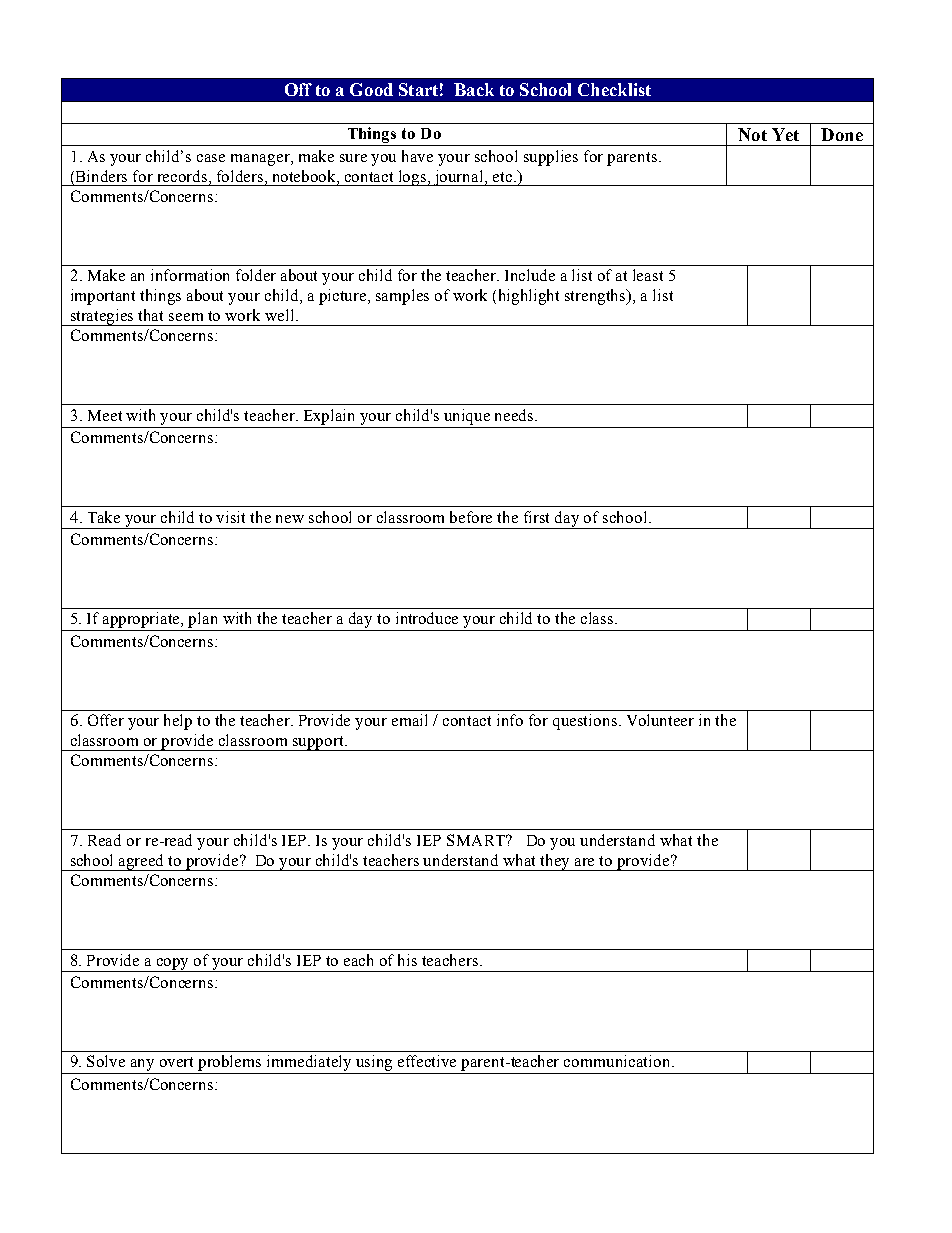 The image size is (952, 1233). Describe the element at coordinates (176, 1062) in the screenshot. I see `overt` at that location.
